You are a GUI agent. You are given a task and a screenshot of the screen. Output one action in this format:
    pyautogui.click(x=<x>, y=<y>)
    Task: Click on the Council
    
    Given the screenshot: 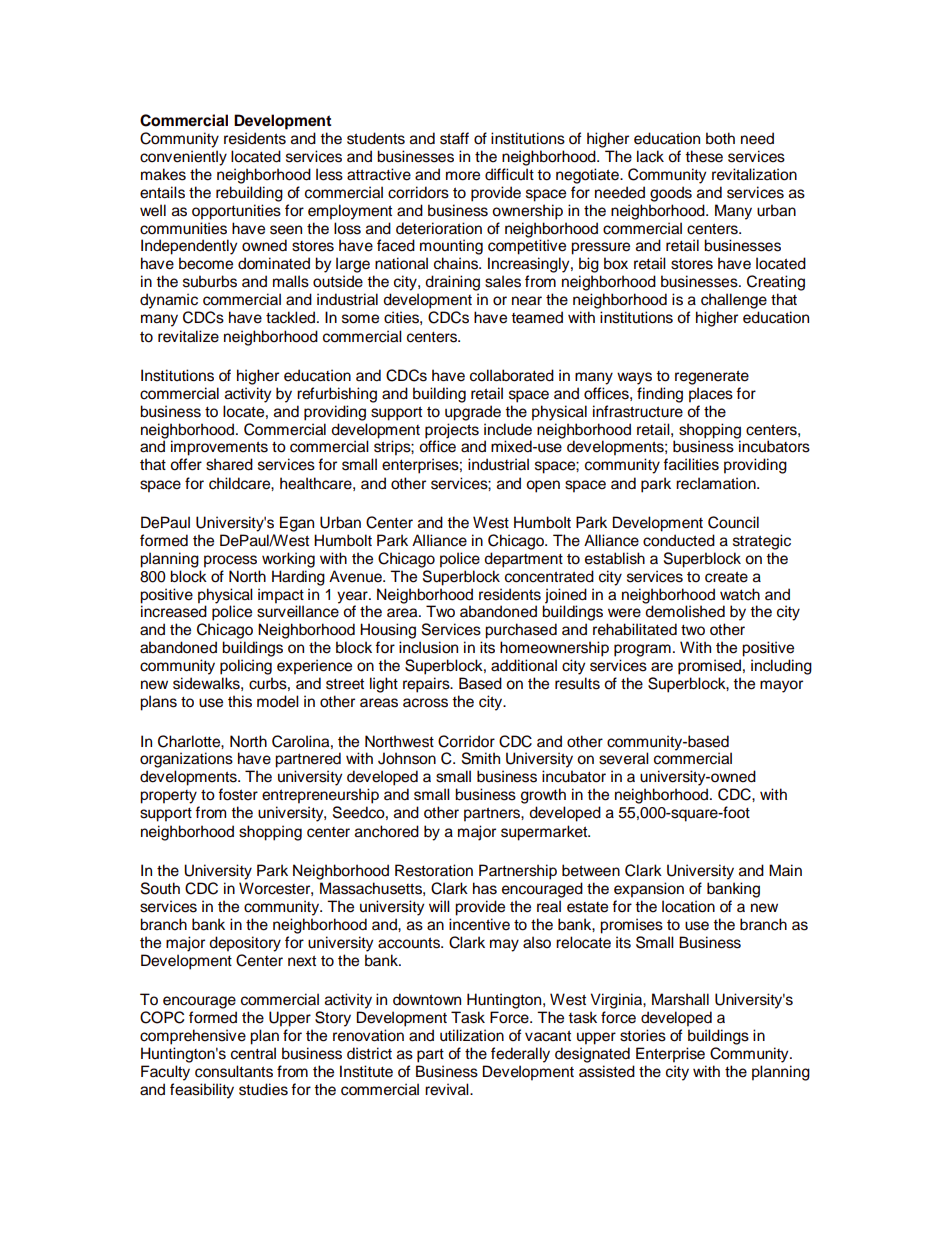 What is the action you would take?
    pyautogui.click(x=733, y=522)
